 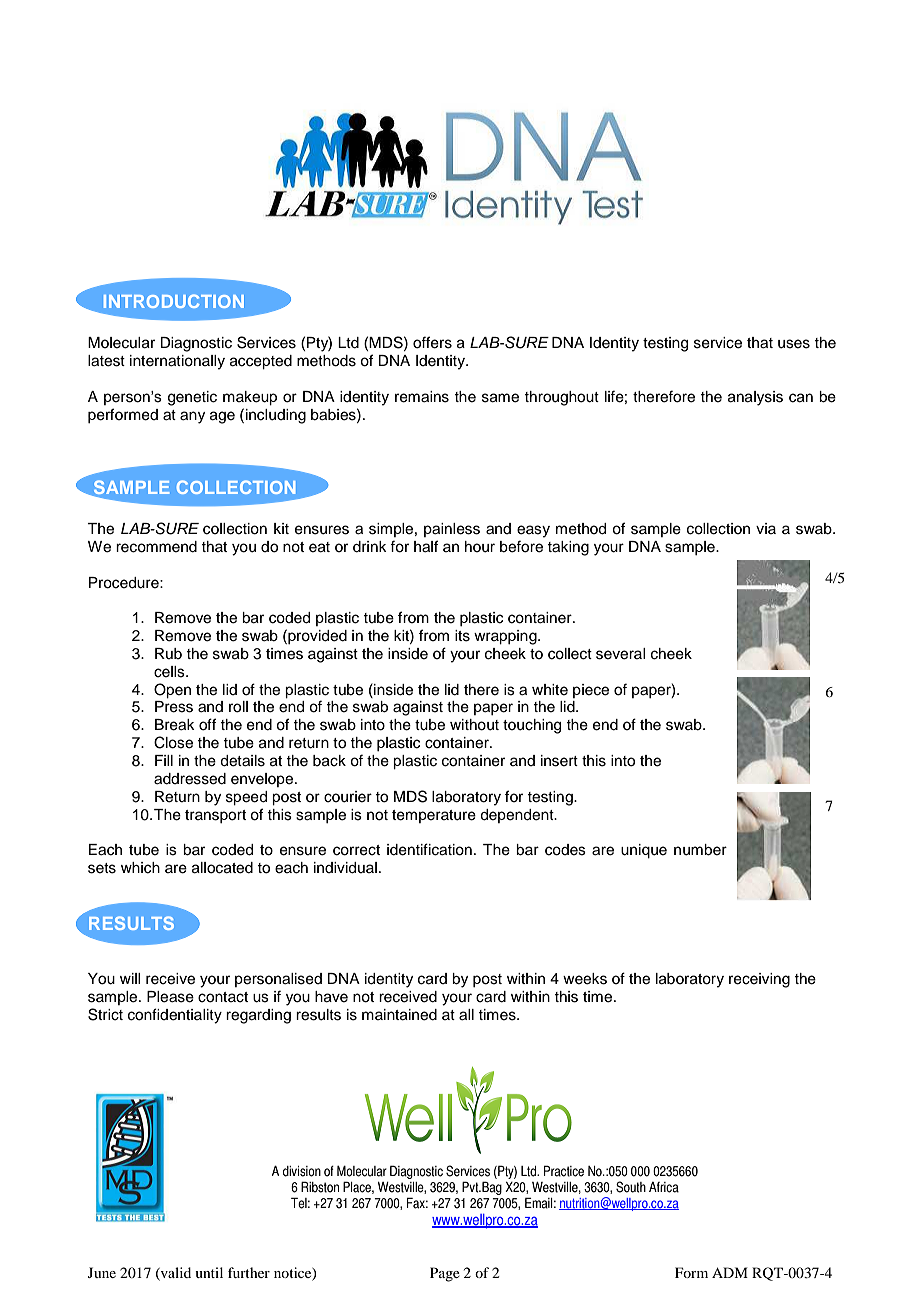 What do you see at coordinates (445, 1274) in the document?
I see `Page` at bounding box center [445, 1274].
